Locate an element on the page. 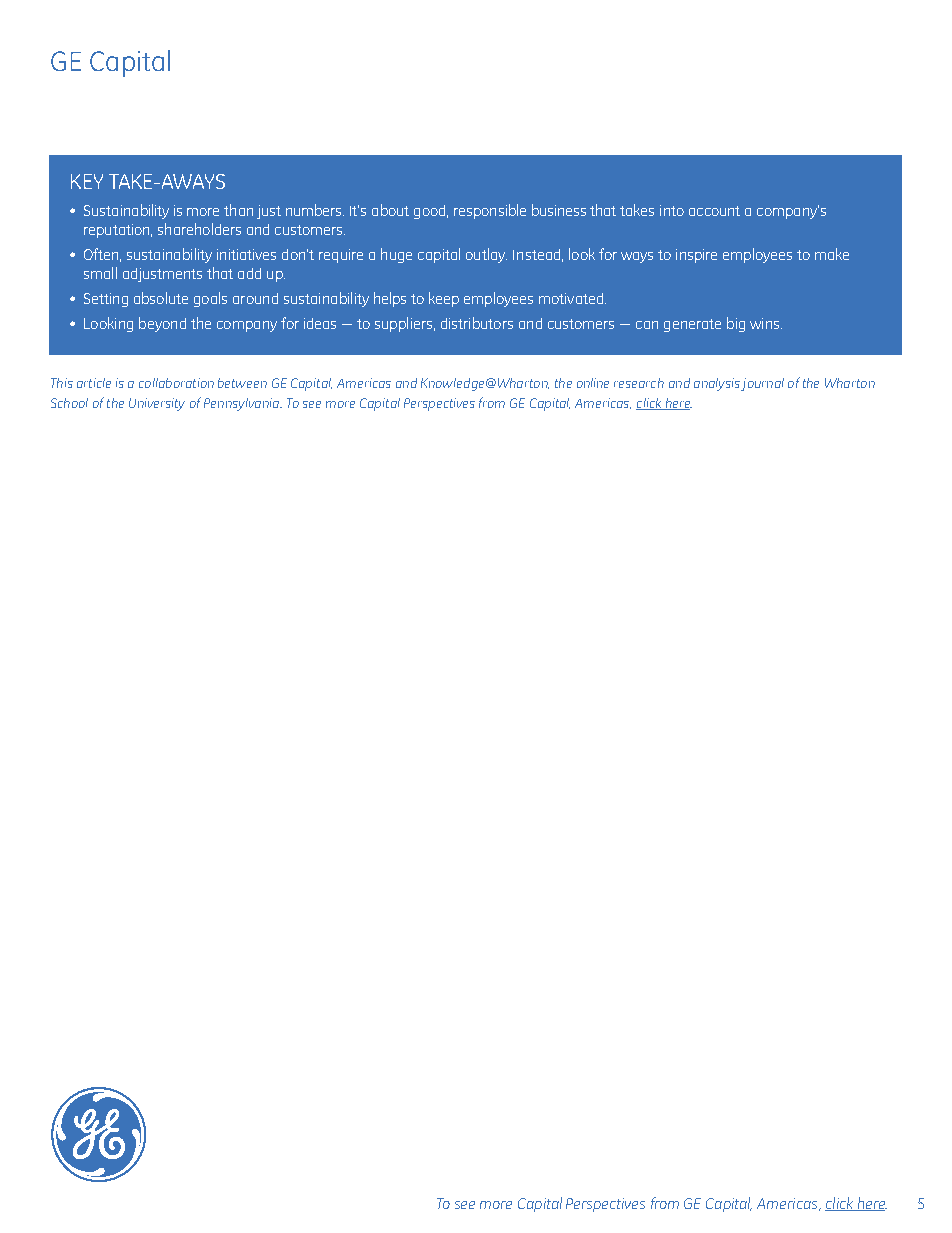  University is located at coordinates (157, 404).
